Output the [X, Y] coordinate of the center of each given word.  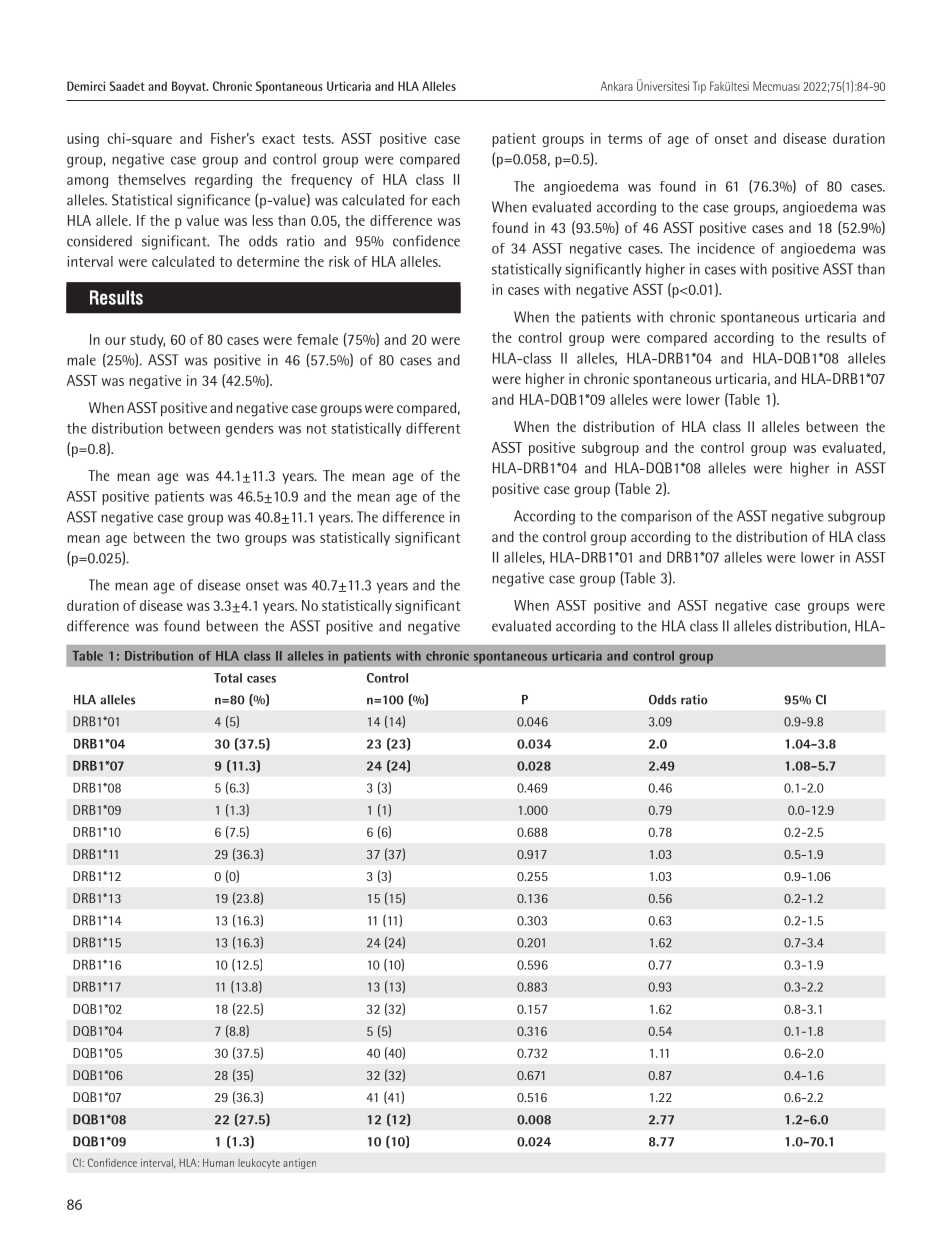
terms [625, 139]
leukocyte [259, 1164]
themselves [152, 179]
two [227, 538]
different [433, 428]
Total [228, 678]
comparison [656, 517]
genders [249, 429]
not [317, 429]
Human [218, 1162]
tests [318, 139]
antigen [299, 1163]
